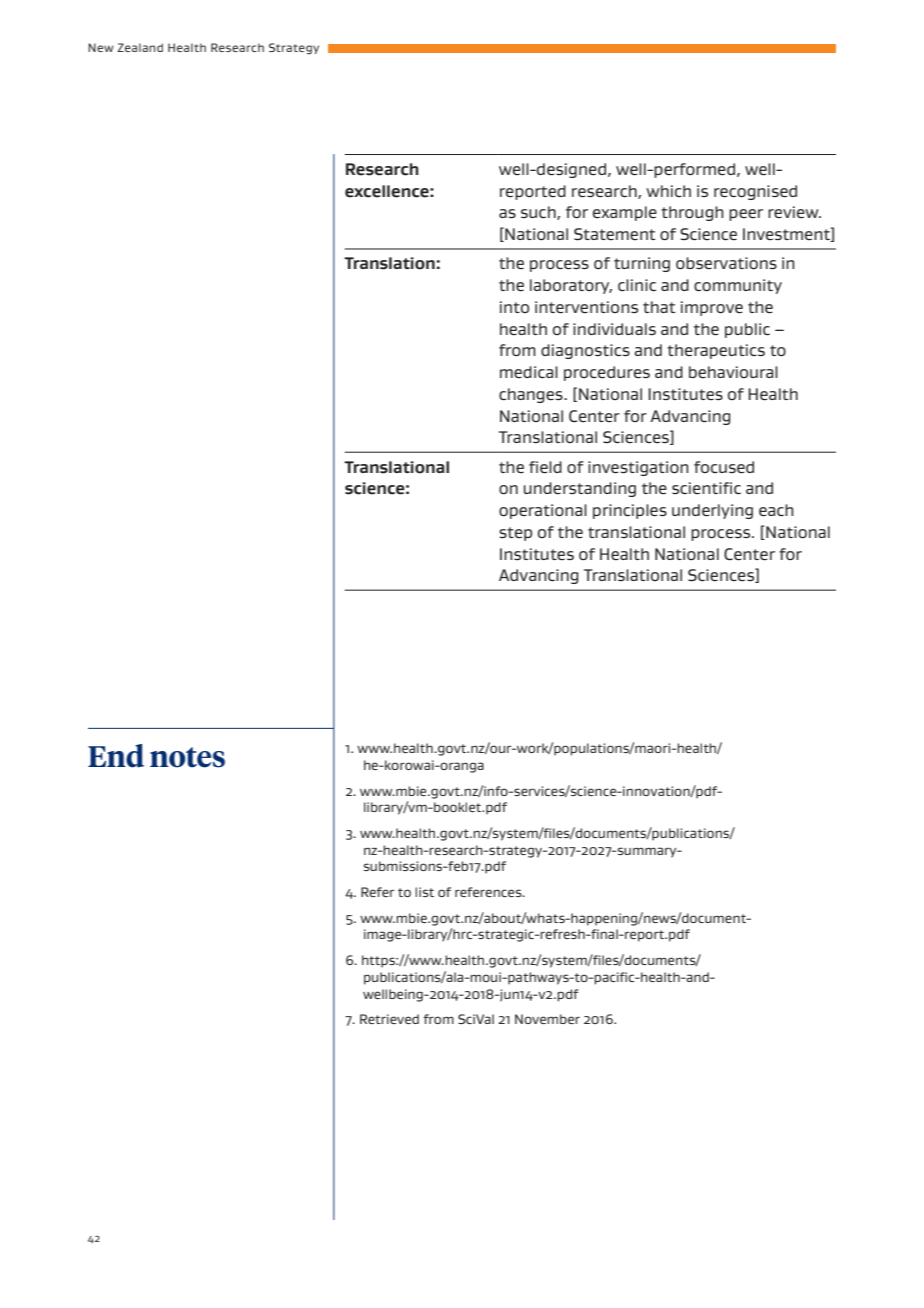  I want to click on list, so click(424, 892).
